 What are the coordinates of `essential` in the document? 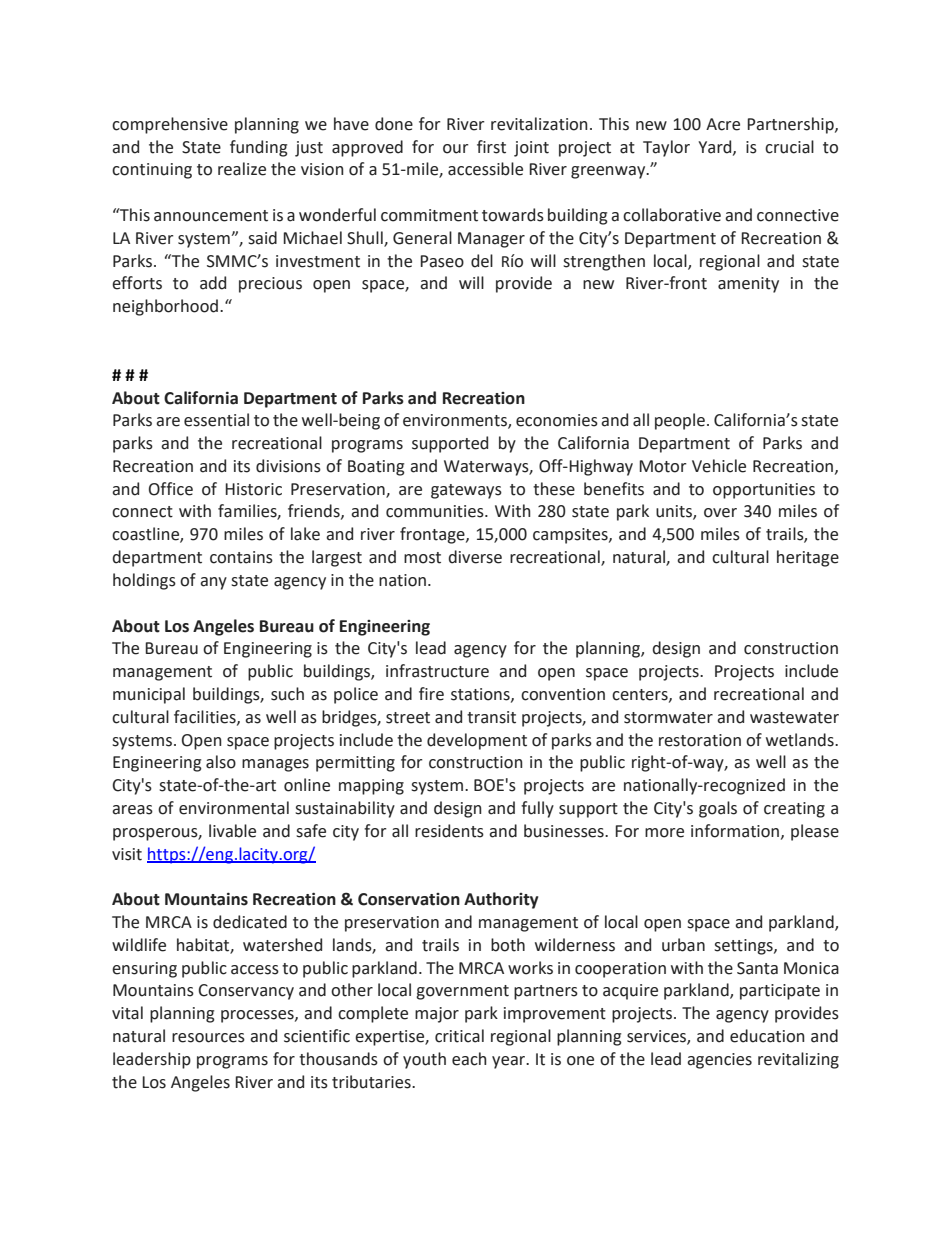 It's located at (216, 420).
